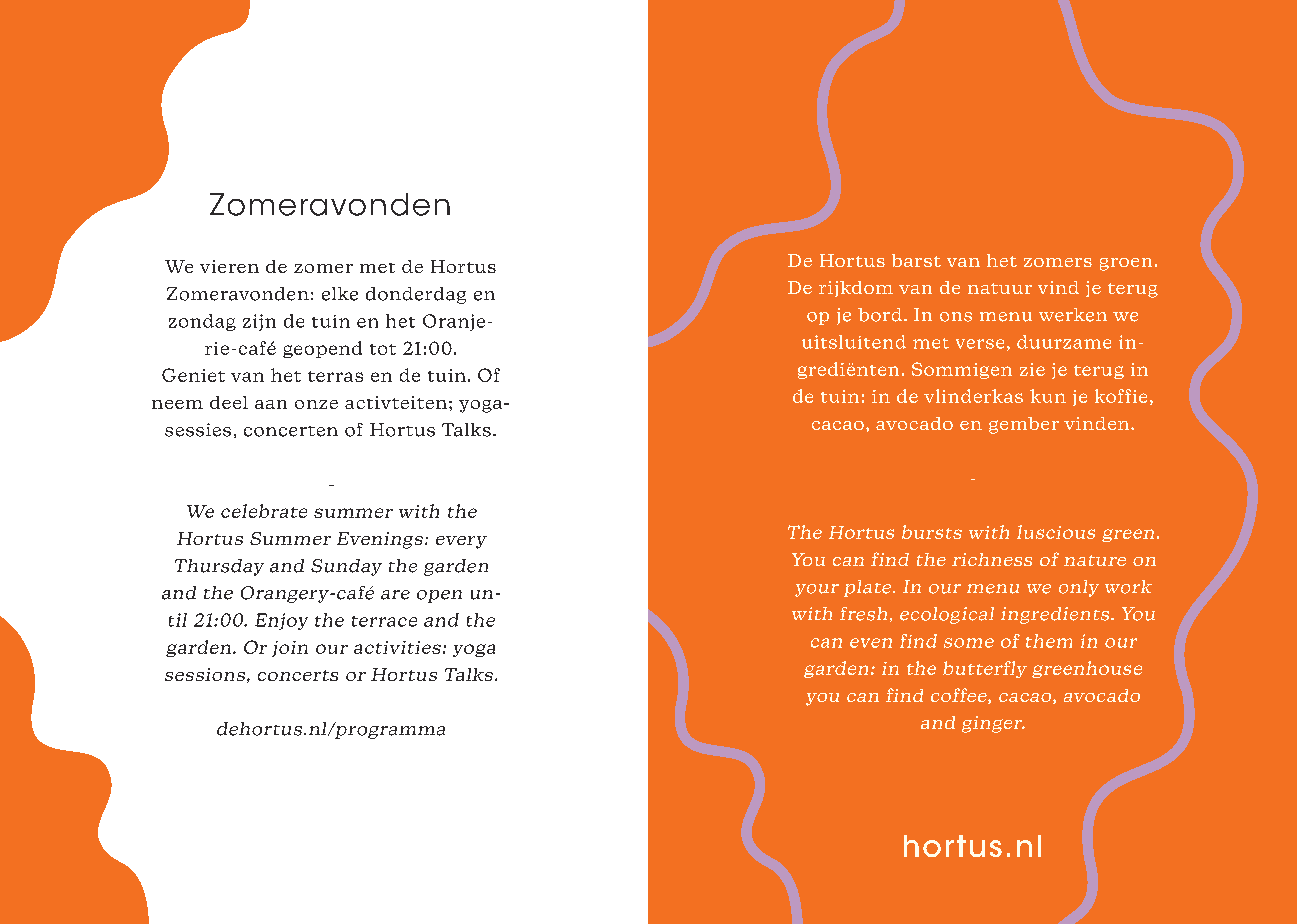 This image has height=924, width=1297. I want to click on bord, so click(880, 315).
